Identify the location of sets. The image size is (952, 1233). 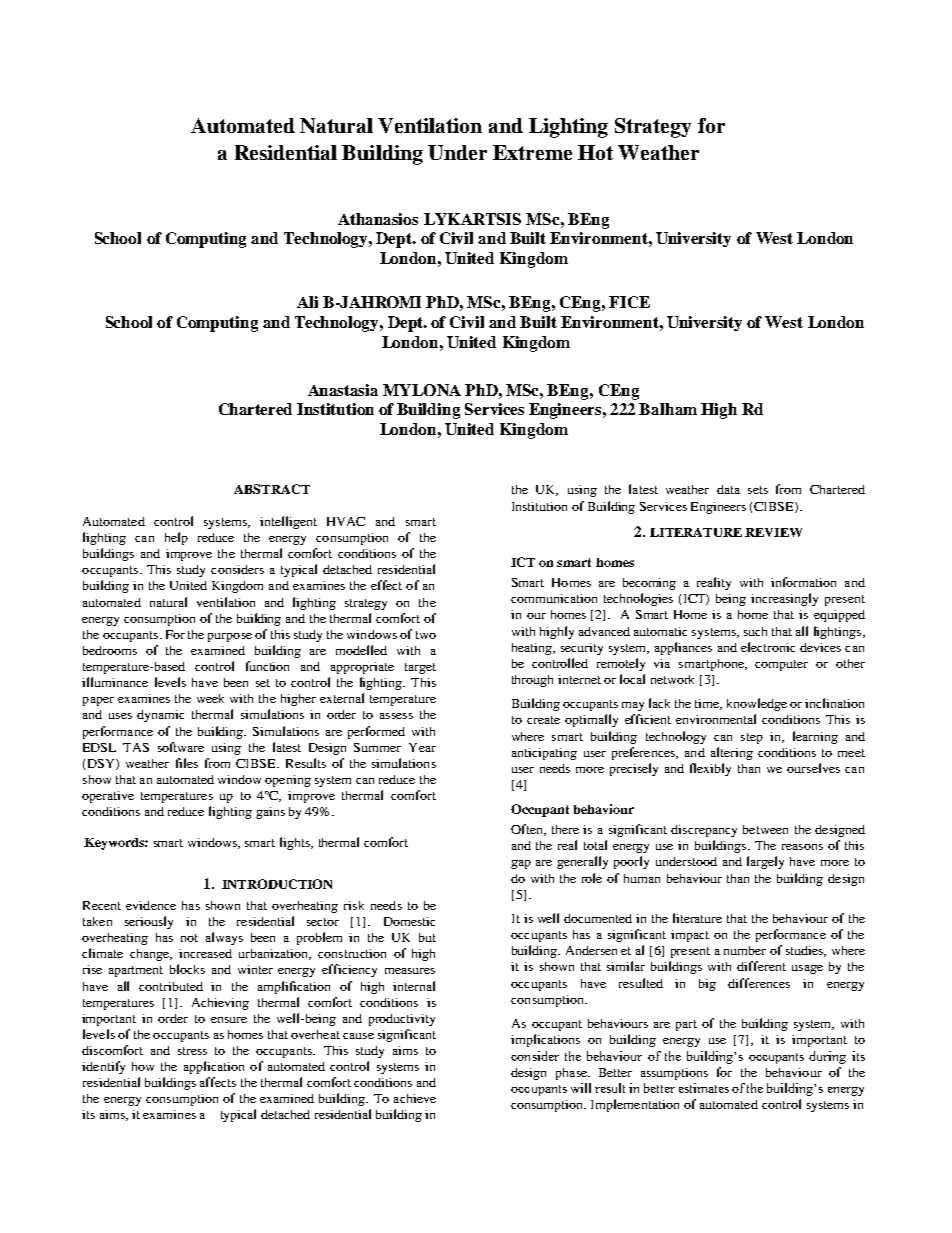
(758, 490).
